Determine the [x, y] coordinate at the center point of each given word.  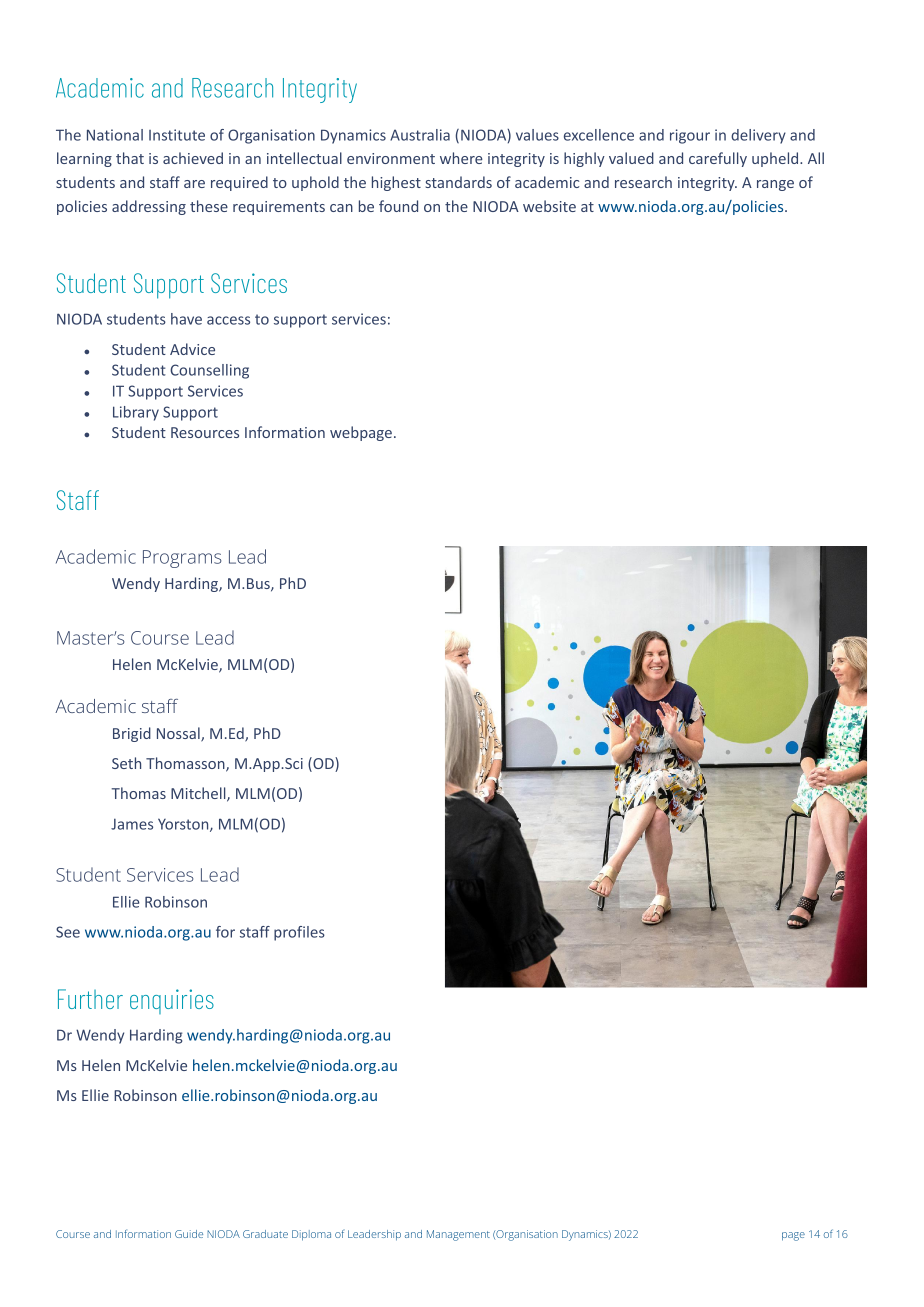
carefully [718, 159]
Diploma [311, 1235]
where [461, 158]
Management [458, 1235]
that [130, 158]
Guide [189, 1234]
